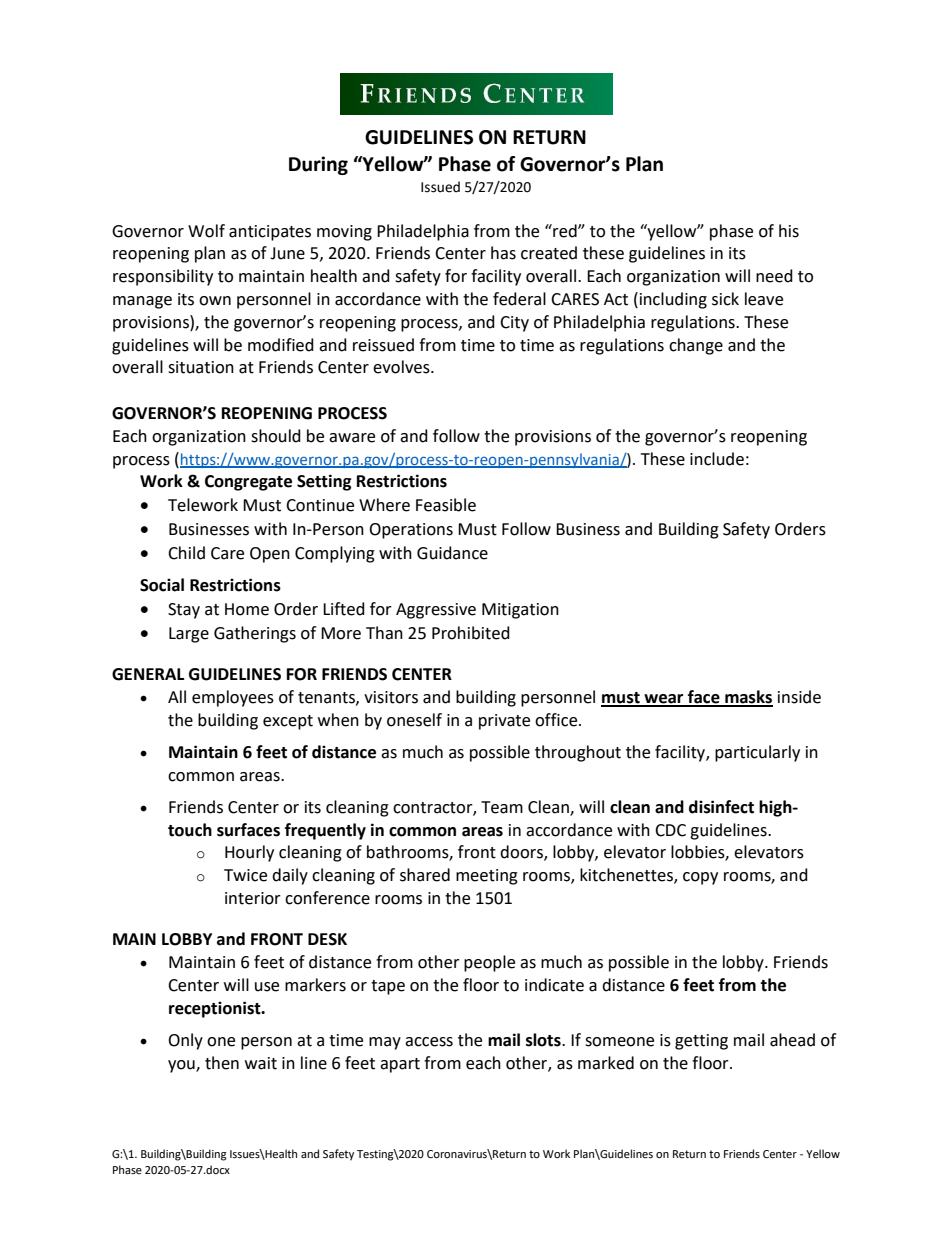 The height and width of the screenshot is (1233, 952). Describe the element at coordinates (222, 1063) in the screenshot. I see `then` at that location.
